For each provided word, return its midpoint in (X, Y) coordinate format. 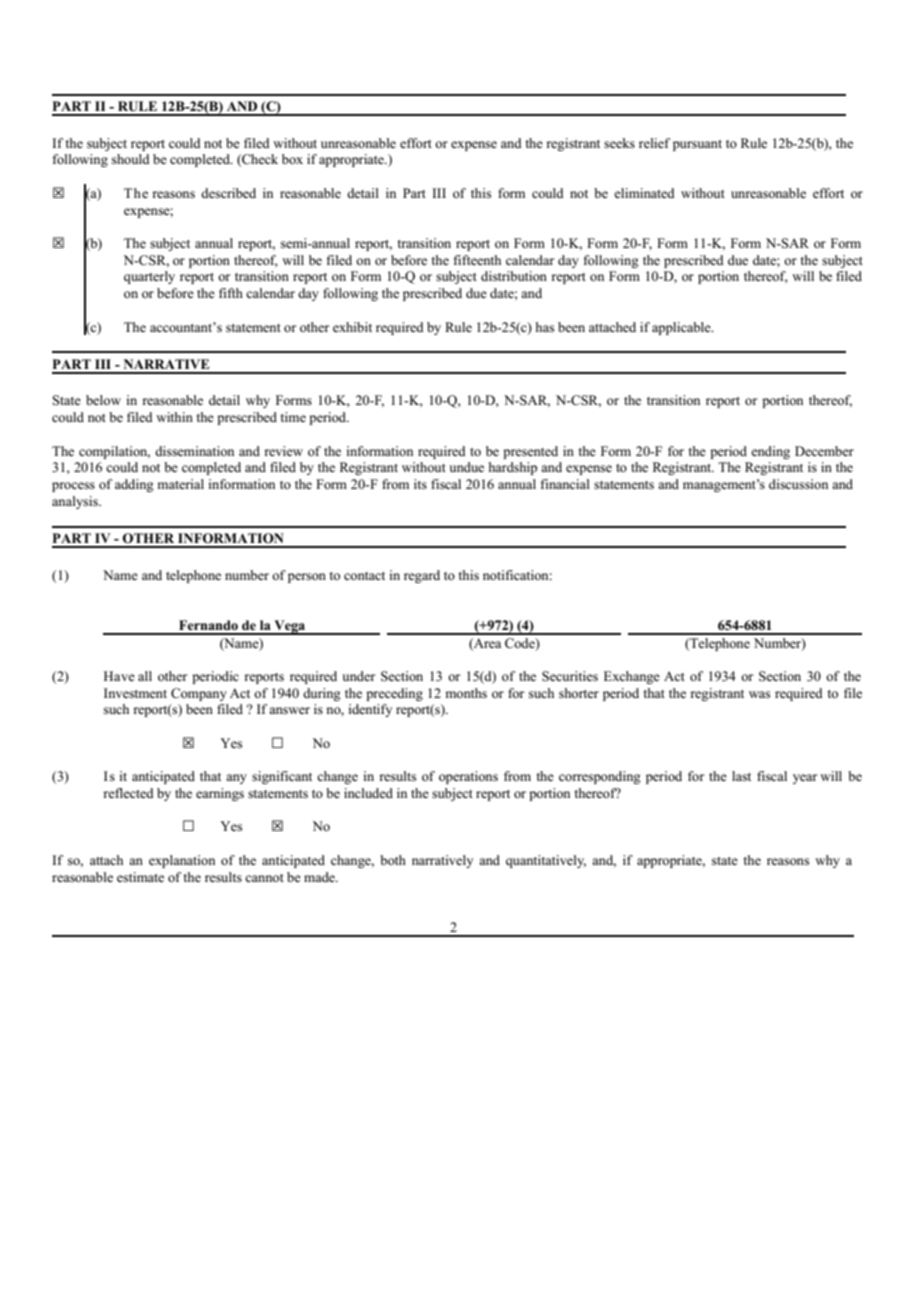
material (180, 484)
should (131, 159)
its (420, 484)
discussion (798, 484)
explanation (182, 861)
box (292, 159)
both (393, 860)
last (741, 776)
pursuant (697, 145)
